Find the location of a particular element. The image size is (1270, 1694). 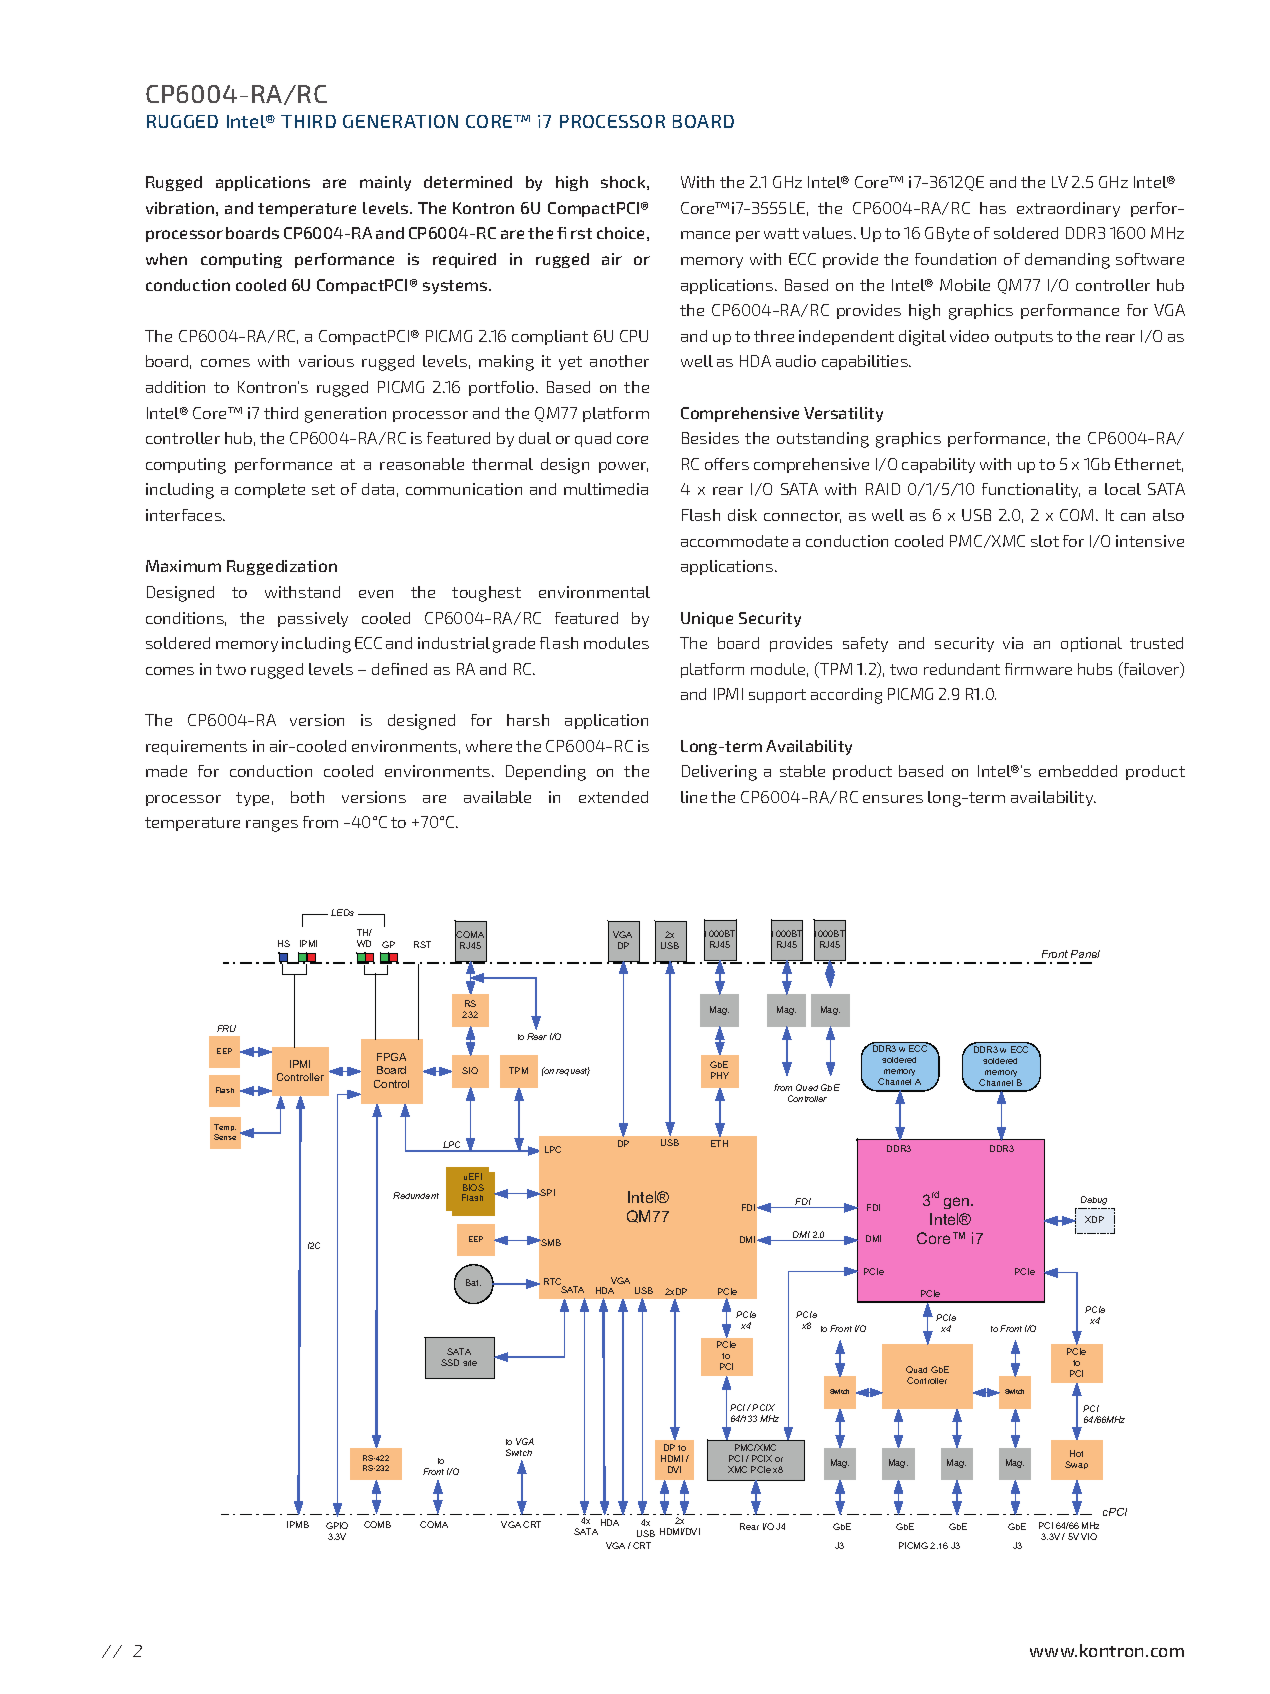

functionality is located at coordinates (1031, 490).
